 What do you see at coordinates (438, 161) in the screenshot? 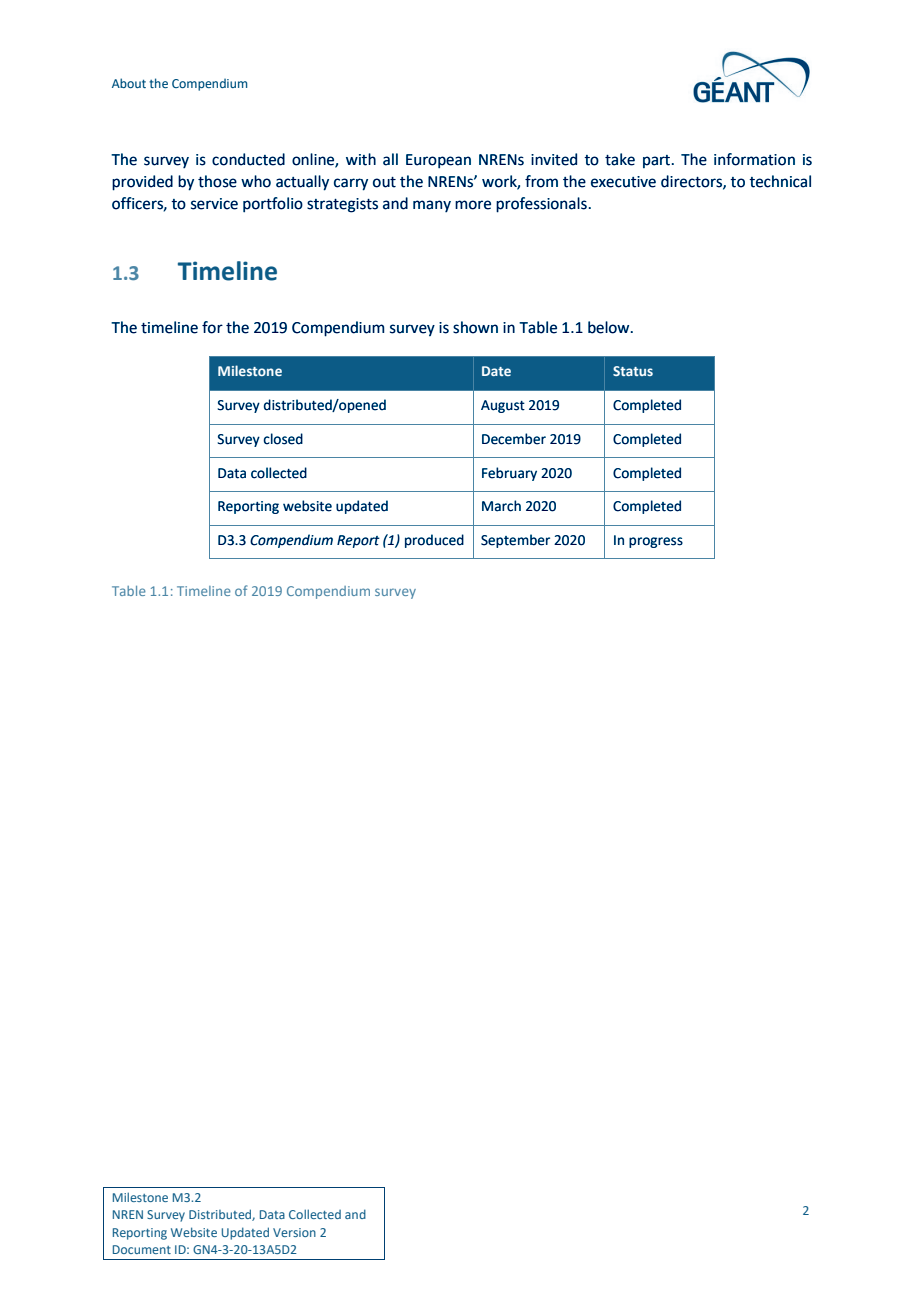
I see `European` at bounding box center [438, 161].
